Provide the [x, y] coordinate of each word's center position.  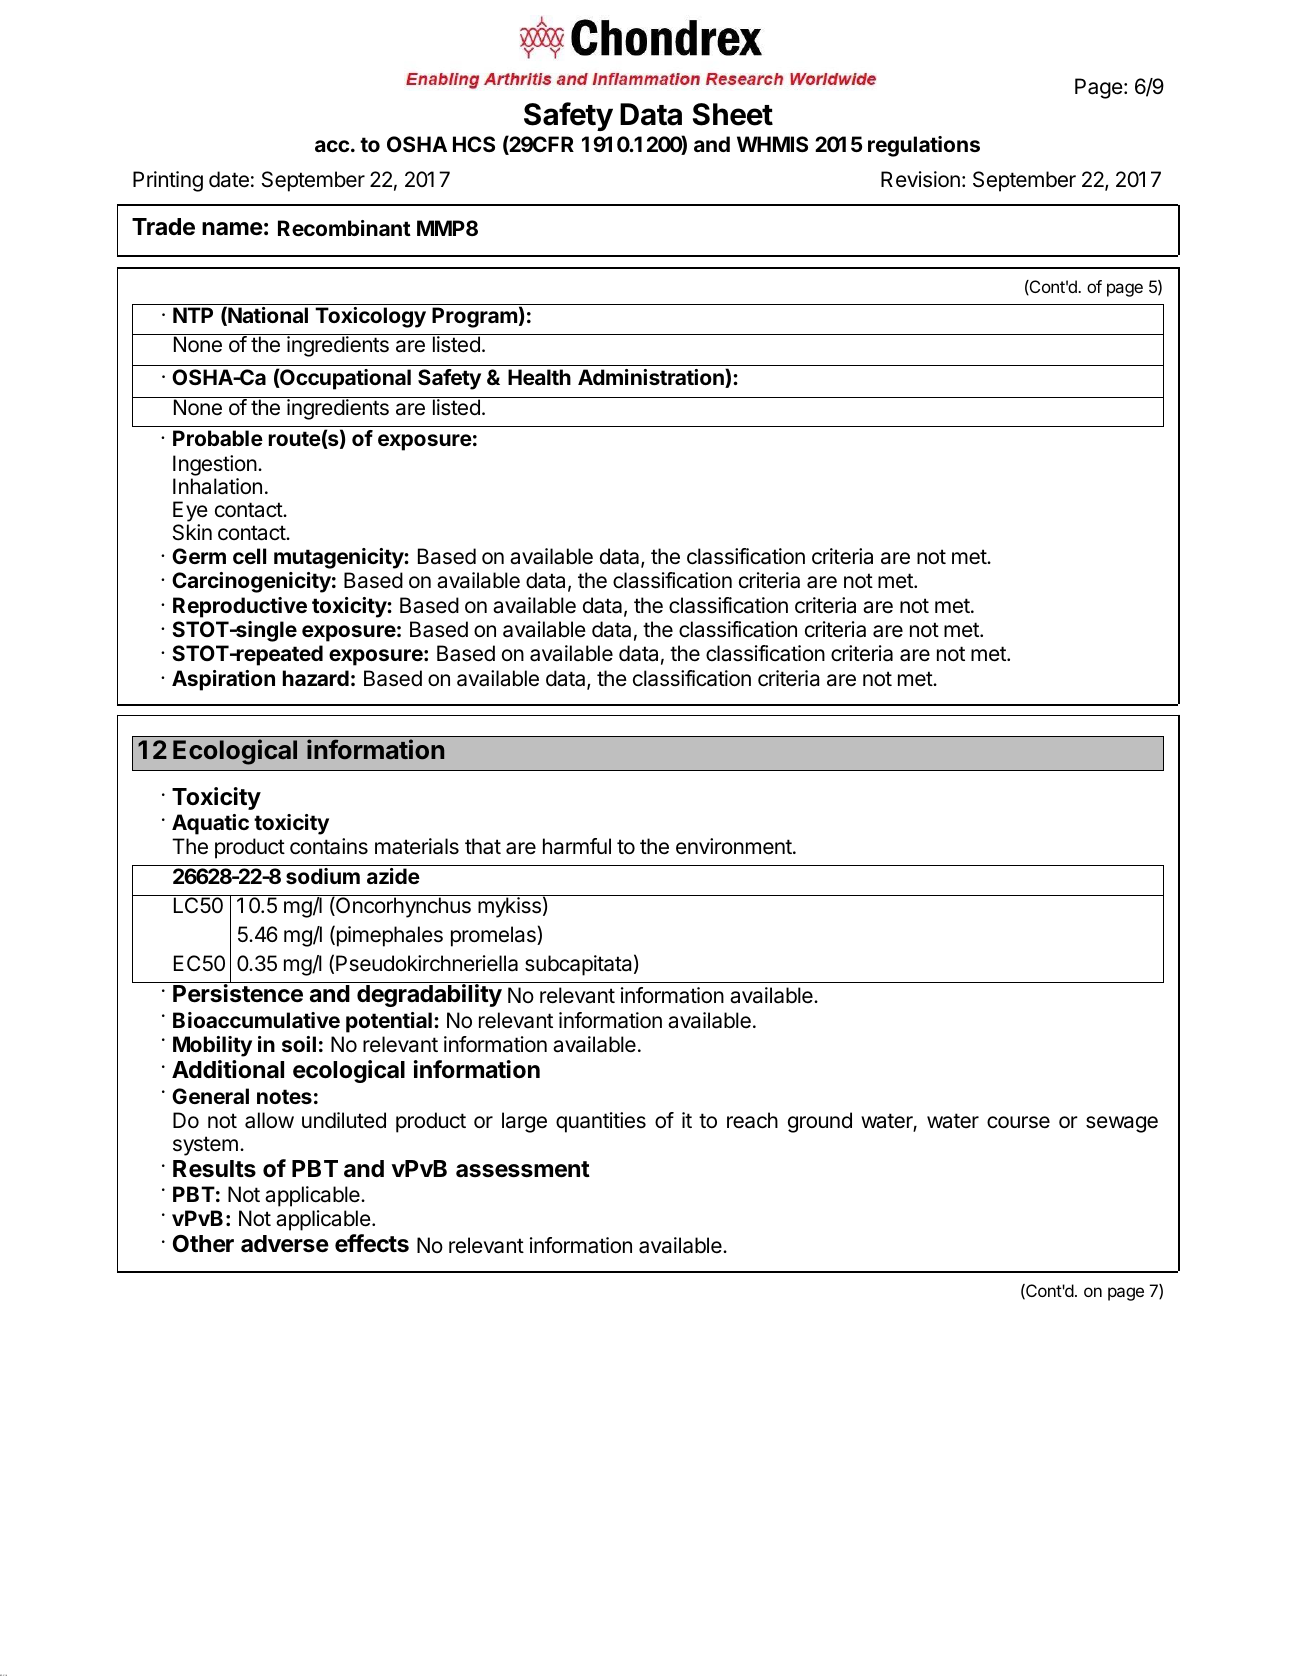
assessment [523, 1169]
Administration [652, 378]
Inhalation [217, 486]
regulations [924, 146]
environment [734, 846]
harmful [577, 846]
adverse [285, 1244]
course [1018, 1122]
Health [539, 377]
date [229, 179]
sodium [323, 876]
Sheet [733, 114]
